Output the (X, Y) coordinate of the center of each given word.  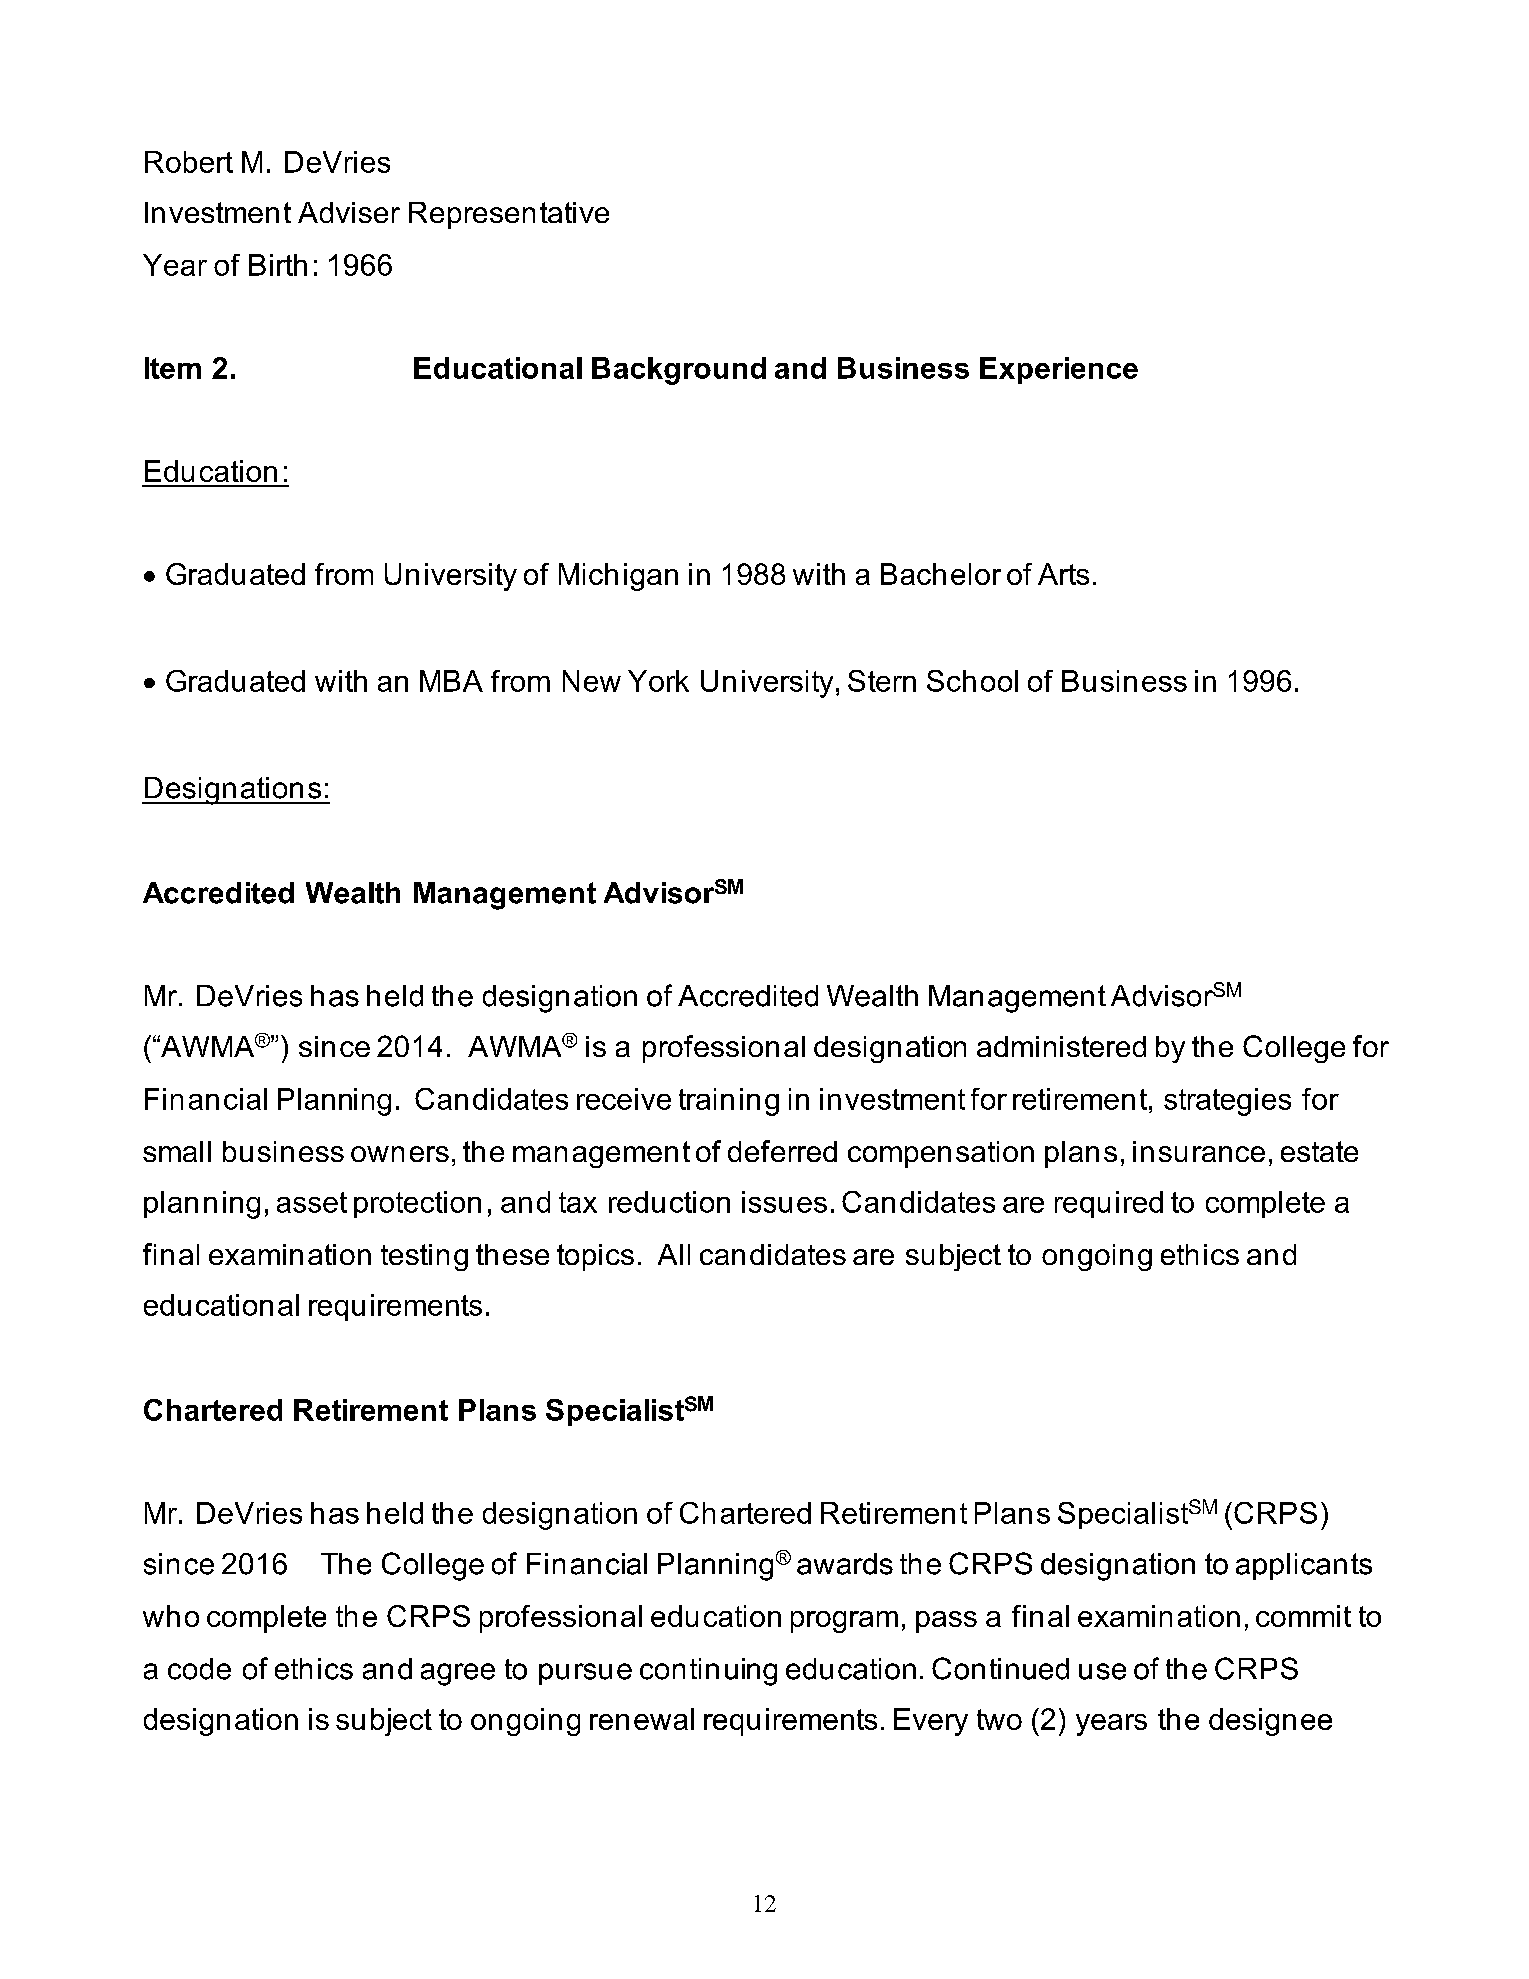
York (658, 681)
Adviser (349, 212)
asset (312, 1202)
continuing (708, 1672)
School (972, 681)
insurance (1199, 1151)
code (199, 1669)
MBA (451, 681)
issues (784, 1202)
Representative (509, 215)
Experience (1059, 370)
